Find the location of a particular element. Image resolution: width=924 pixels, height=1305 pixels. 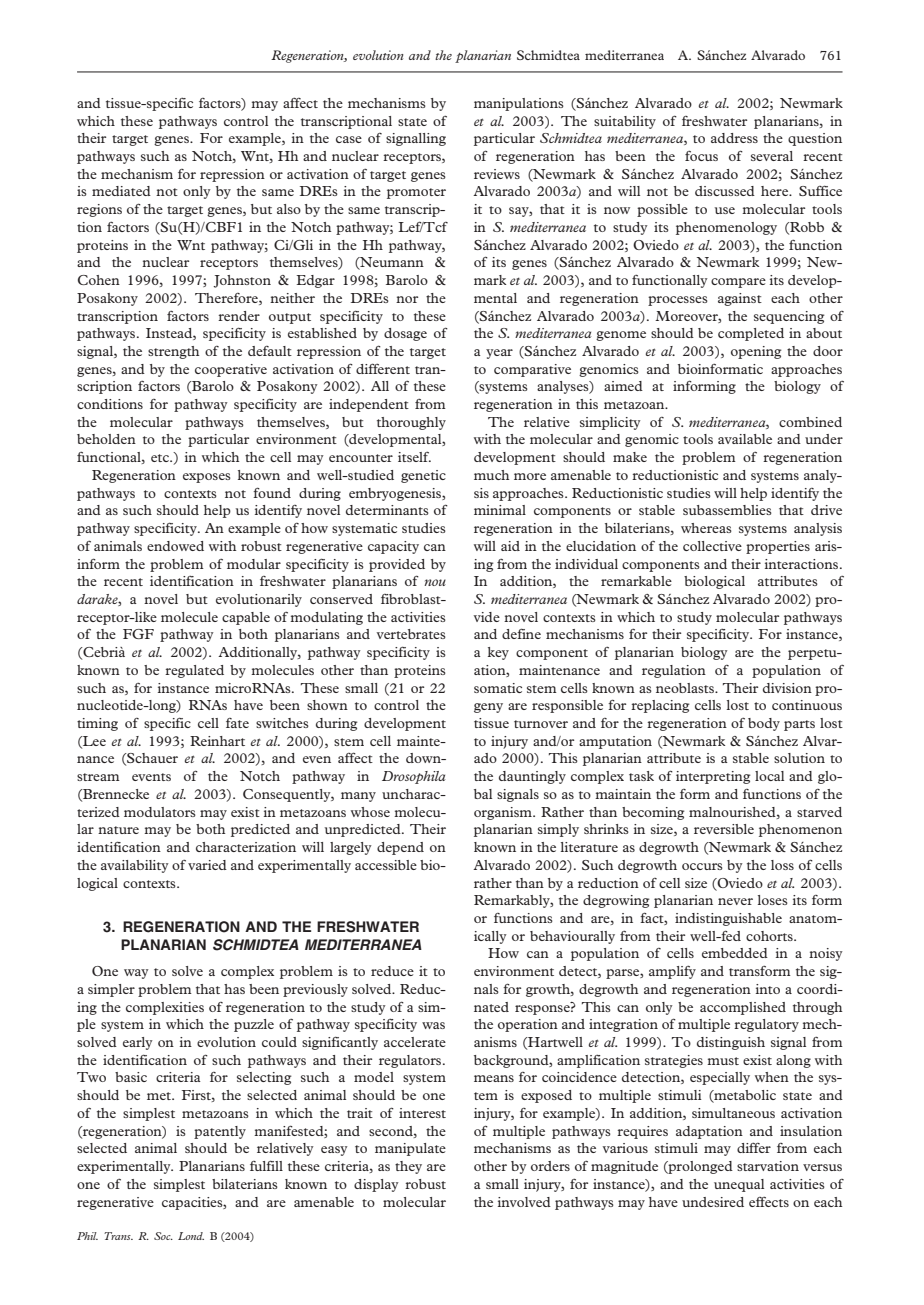

division is located at coordinates (787, 688).
